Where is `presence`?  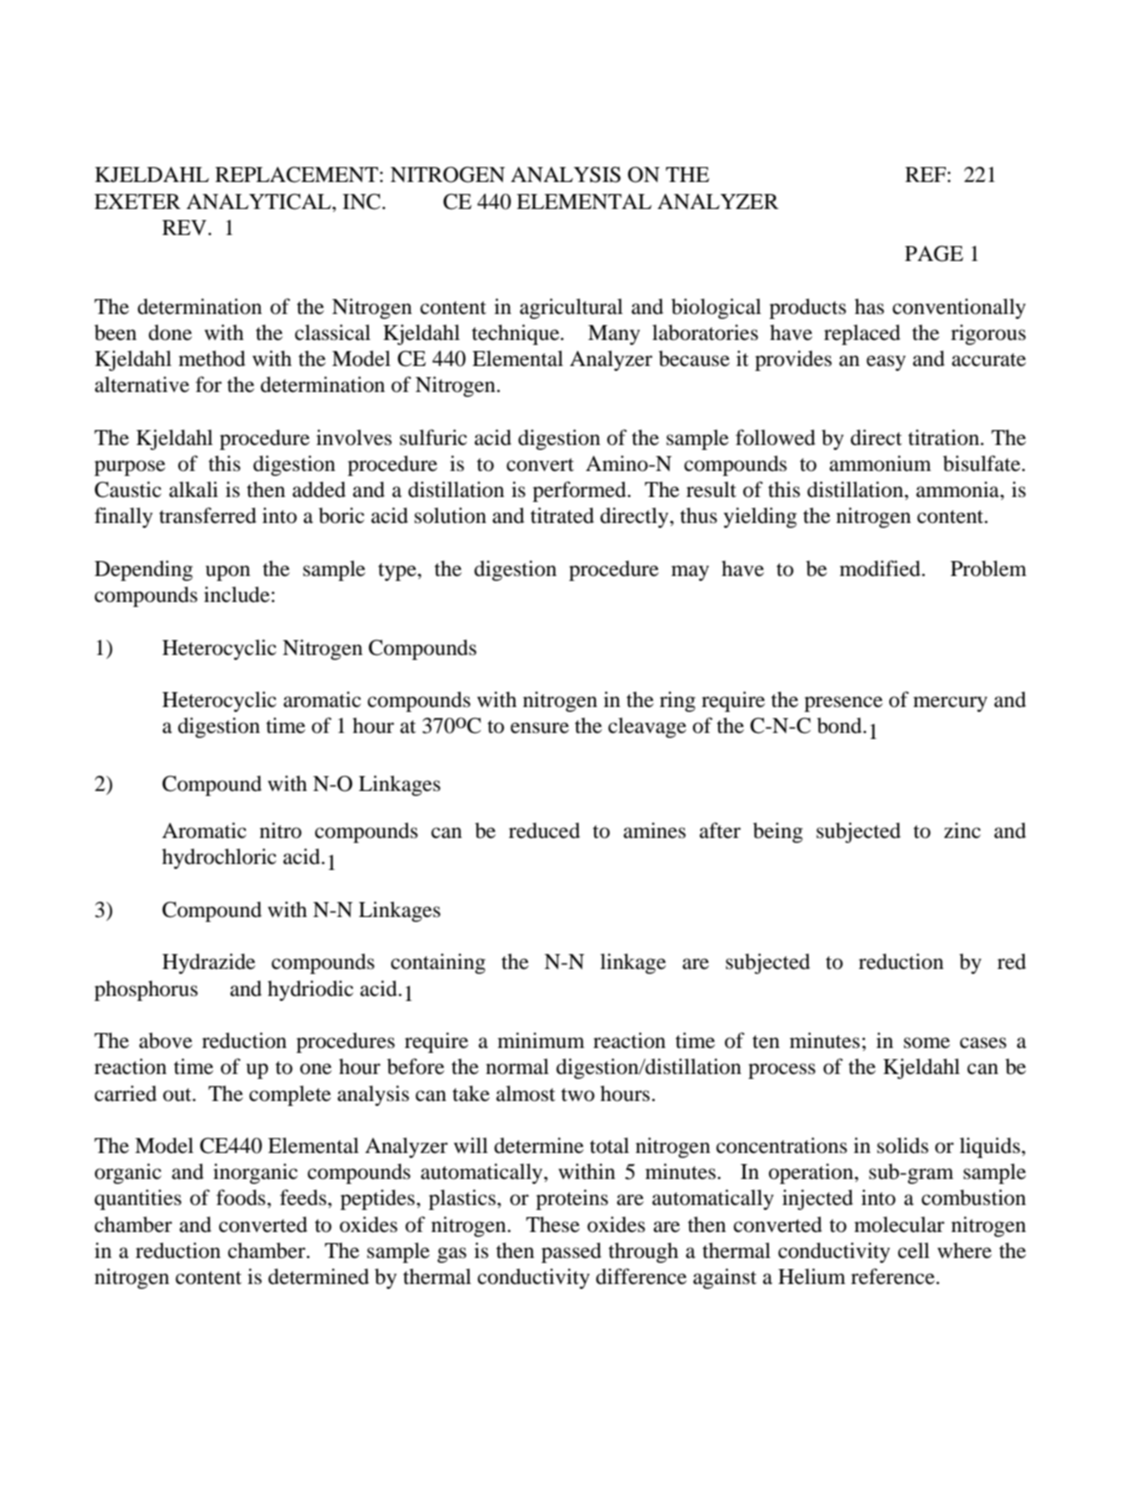
presence is located at coordinates (843, 704).
